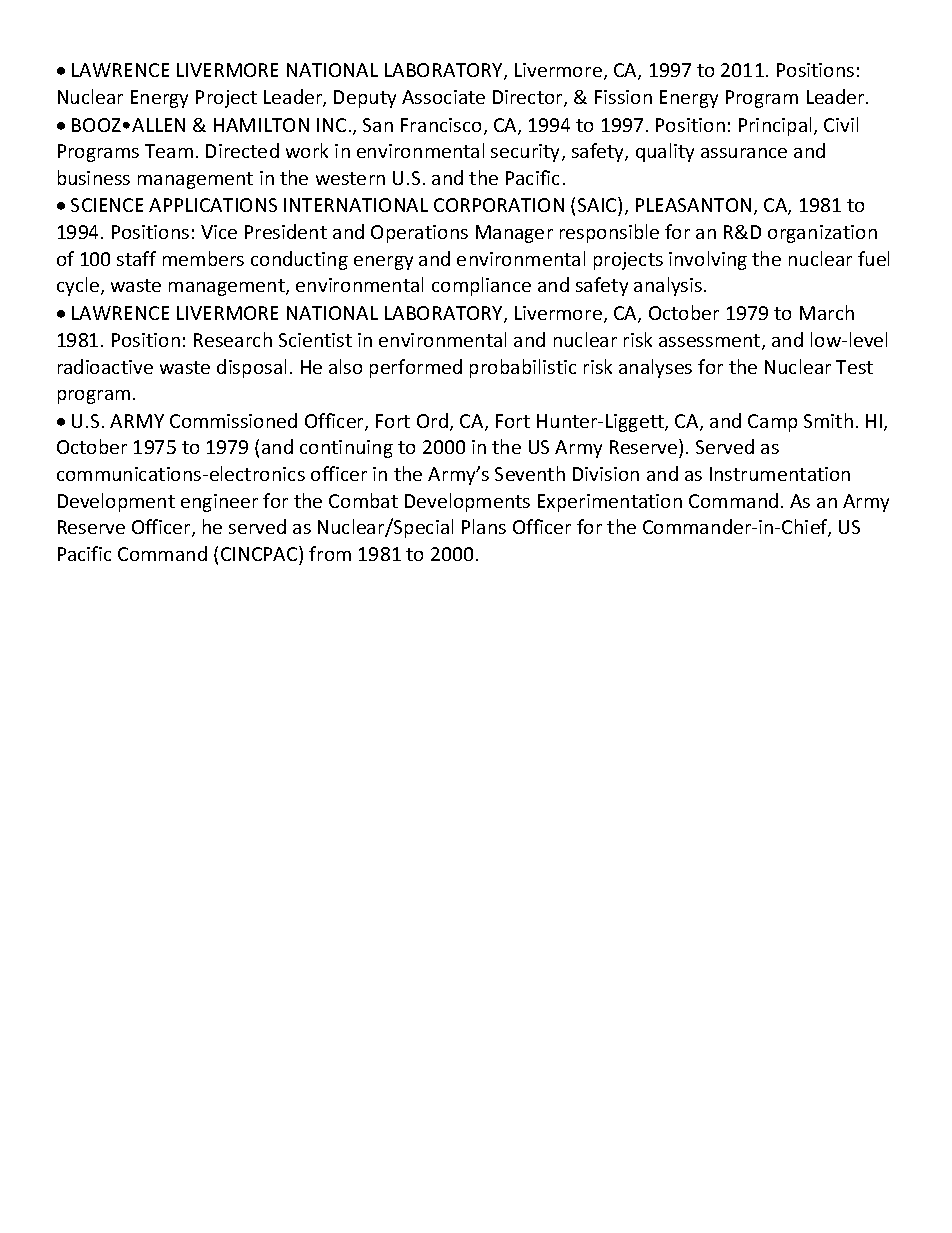  I want to click on Principal, so click(777, 126).
